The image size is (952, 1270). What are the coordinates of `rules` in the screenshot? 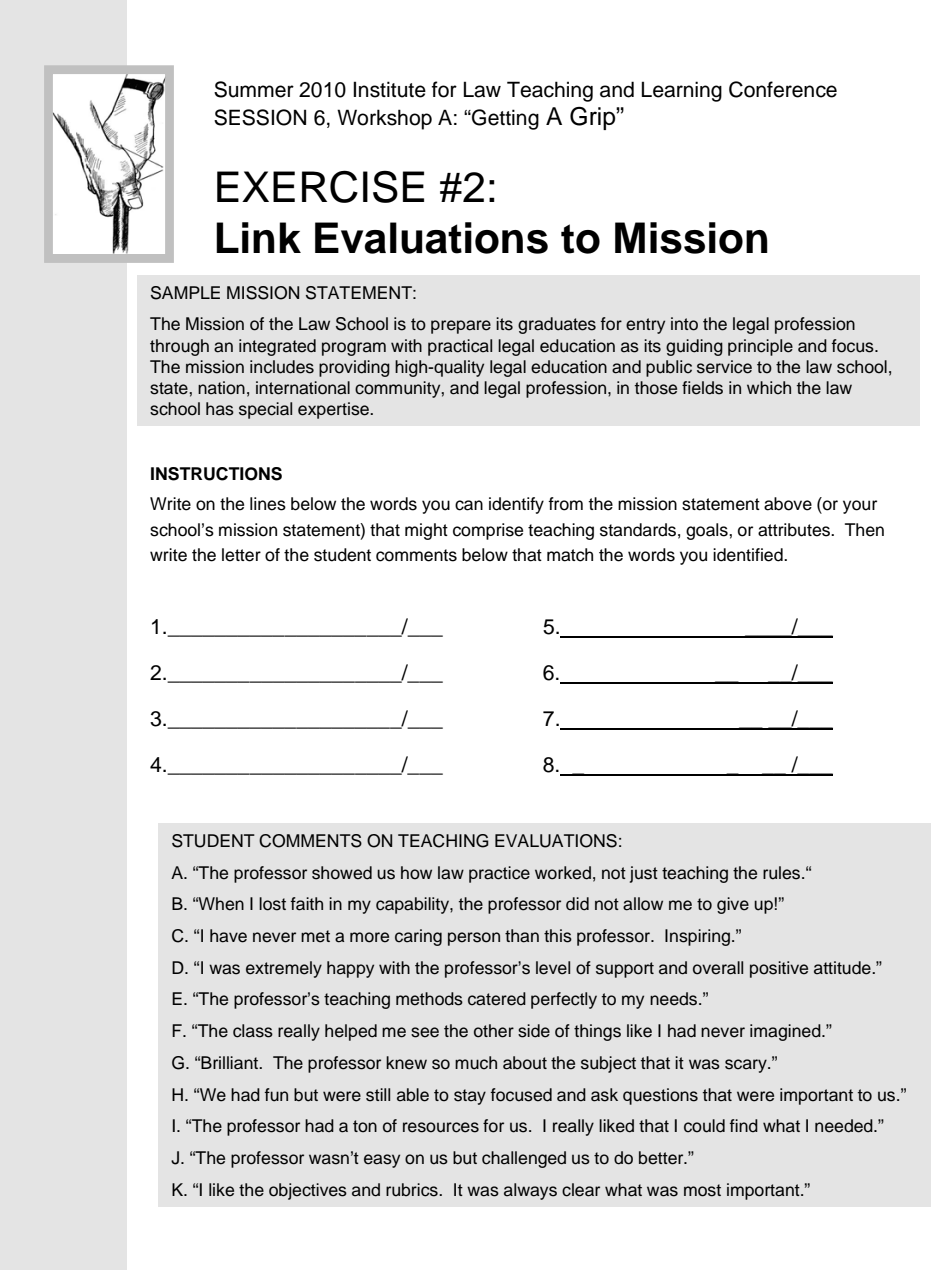 It's located at (783, 873).
